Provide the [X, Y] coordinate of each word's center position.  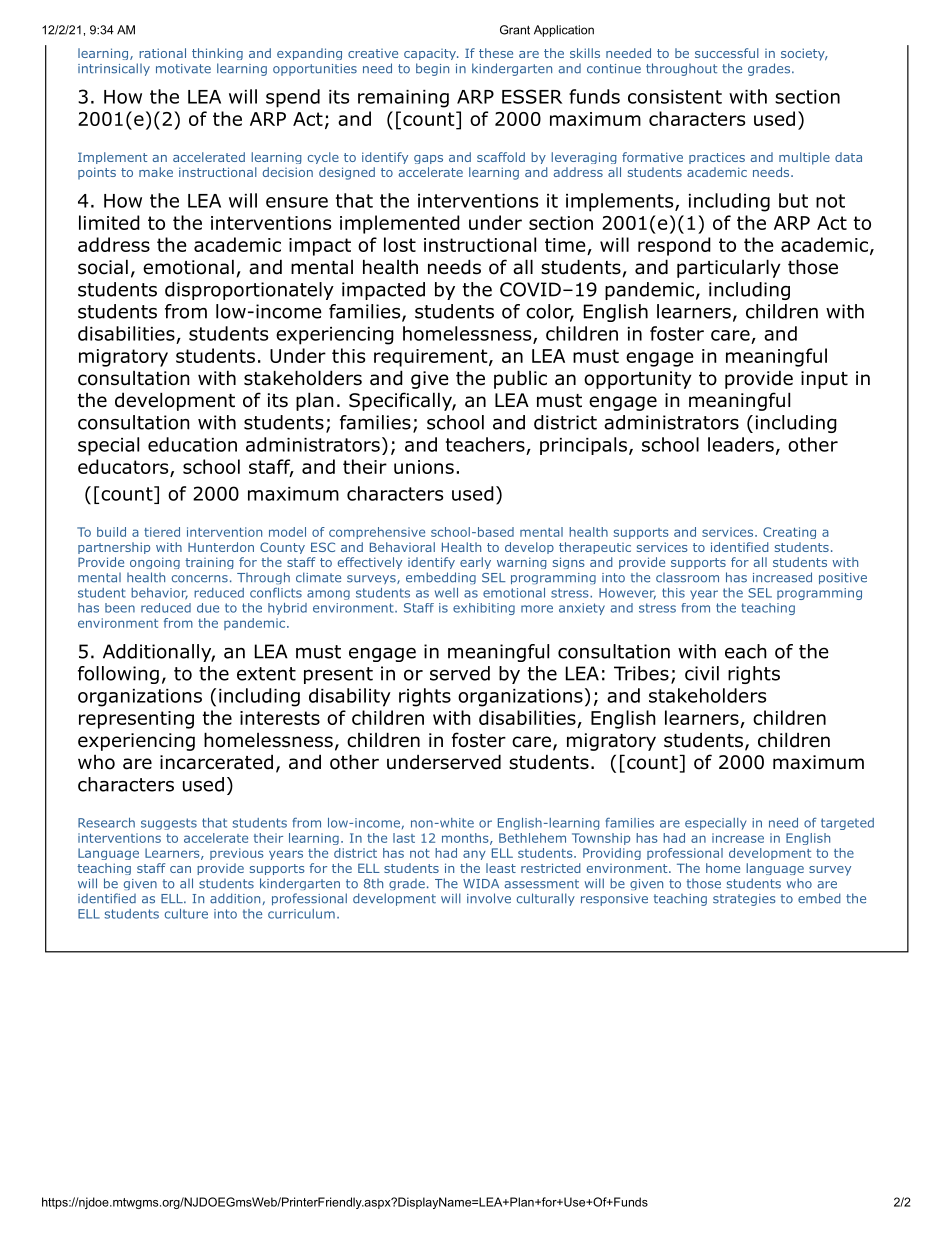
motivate [183, 69]
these [496, 53]
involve [489, 898]
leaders [741, 444]
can [180, 869]
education [192, 444]
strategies [744, 900]
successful [727, 53]
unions [424, 467]
